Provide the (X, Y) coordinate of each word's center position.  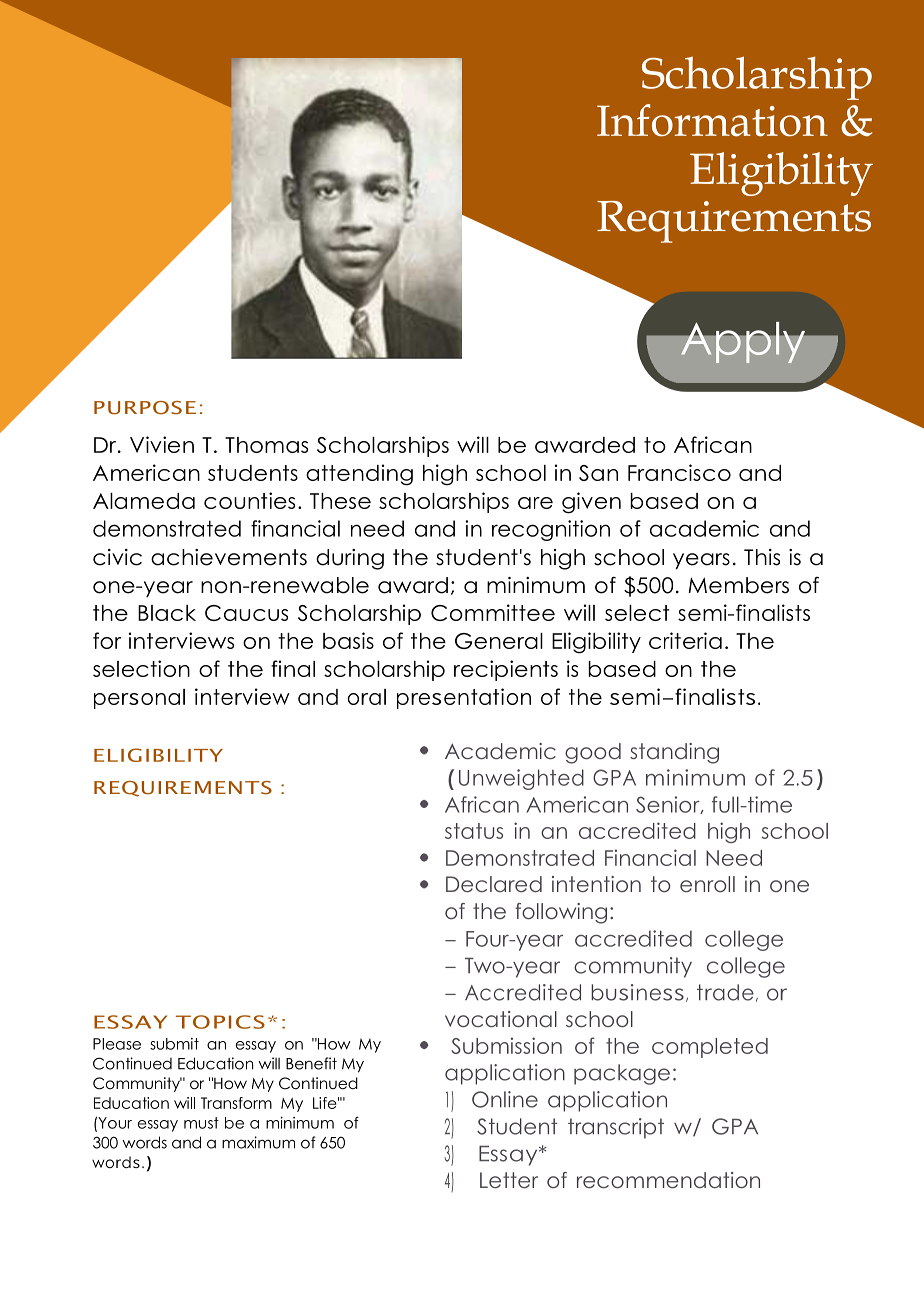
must (201, 1123)
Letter (509, 1180)
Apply (743, 343)
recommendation (668, 1180)
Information (712, 120)
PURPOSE (145, 408)
